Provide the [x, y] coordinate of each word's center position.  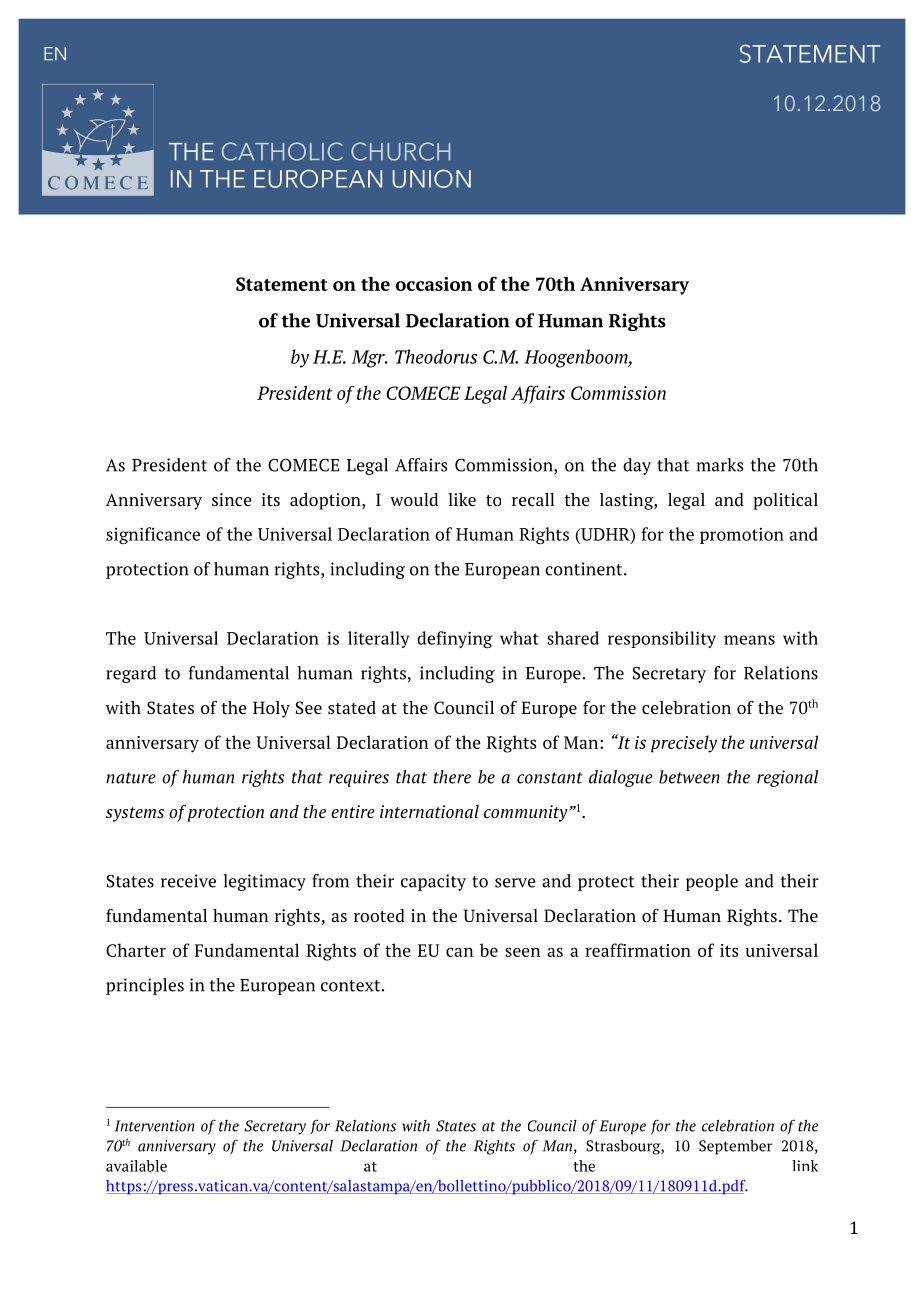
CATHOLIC [282, 151]
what [519, 638]
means [749, 640]
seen [522, 952]
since [232, 499]
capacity [433, 882]
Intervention [154, 1126]
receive [188, 881]
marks [720, 465]
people [712, 882]
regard [131, 674]
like [462, 499]
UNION [432, 178]
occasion [434, 284]
